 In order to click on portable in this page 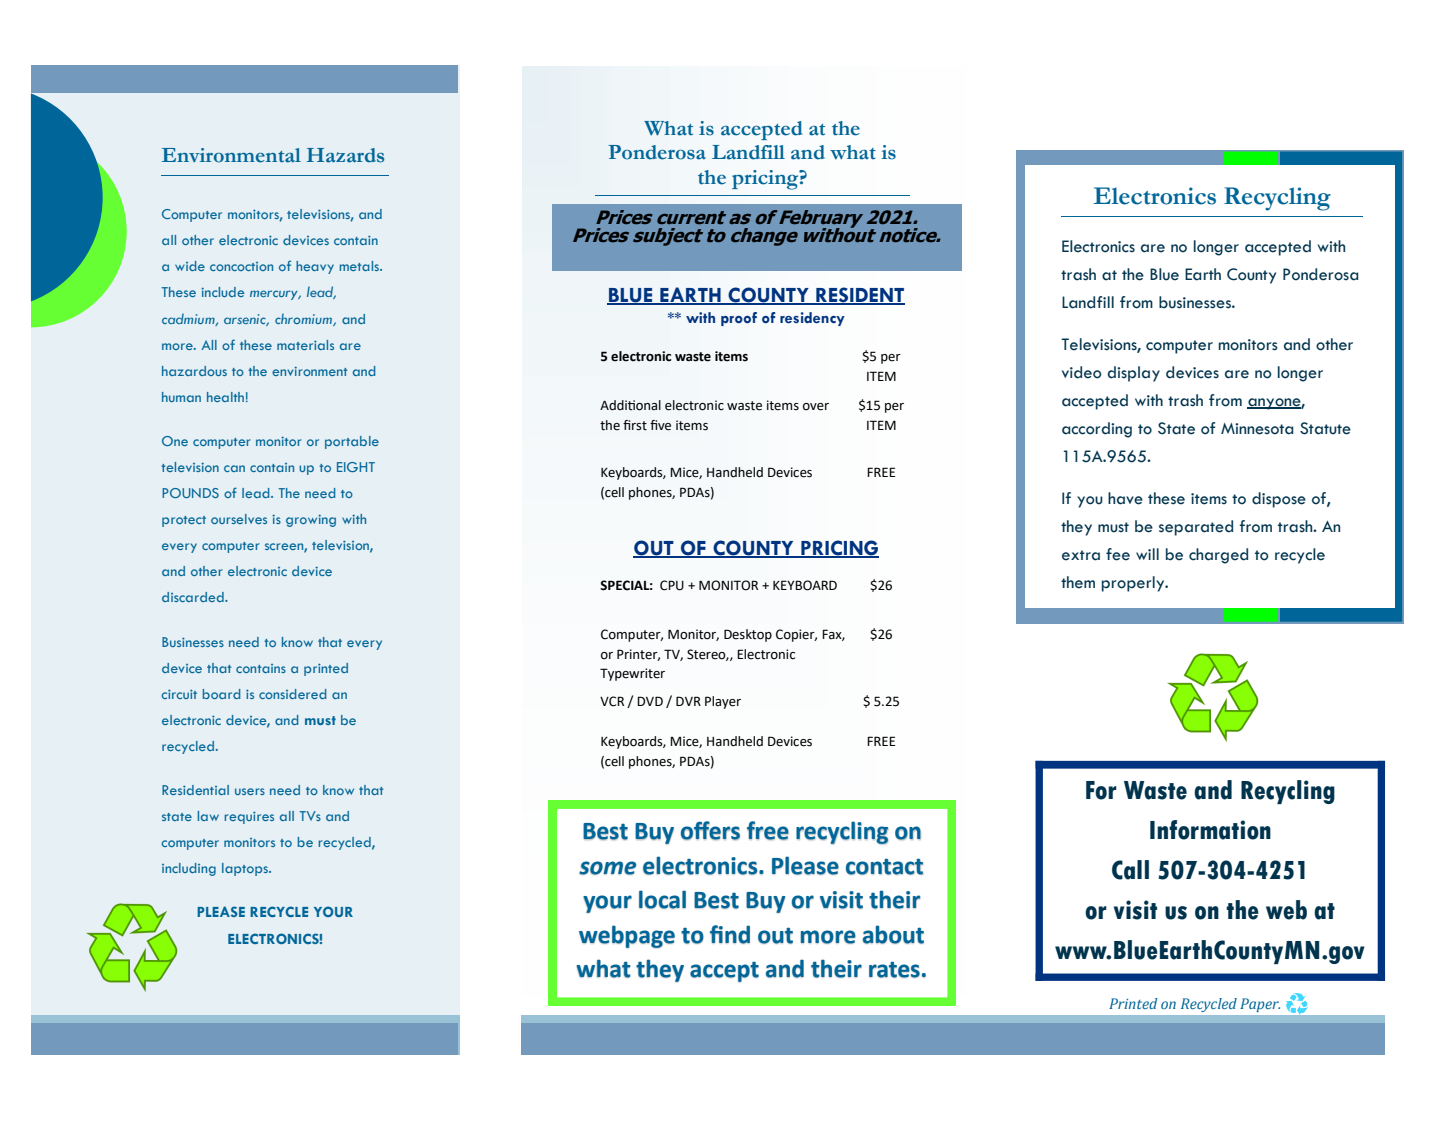, I will do `click(352, 442)`.
